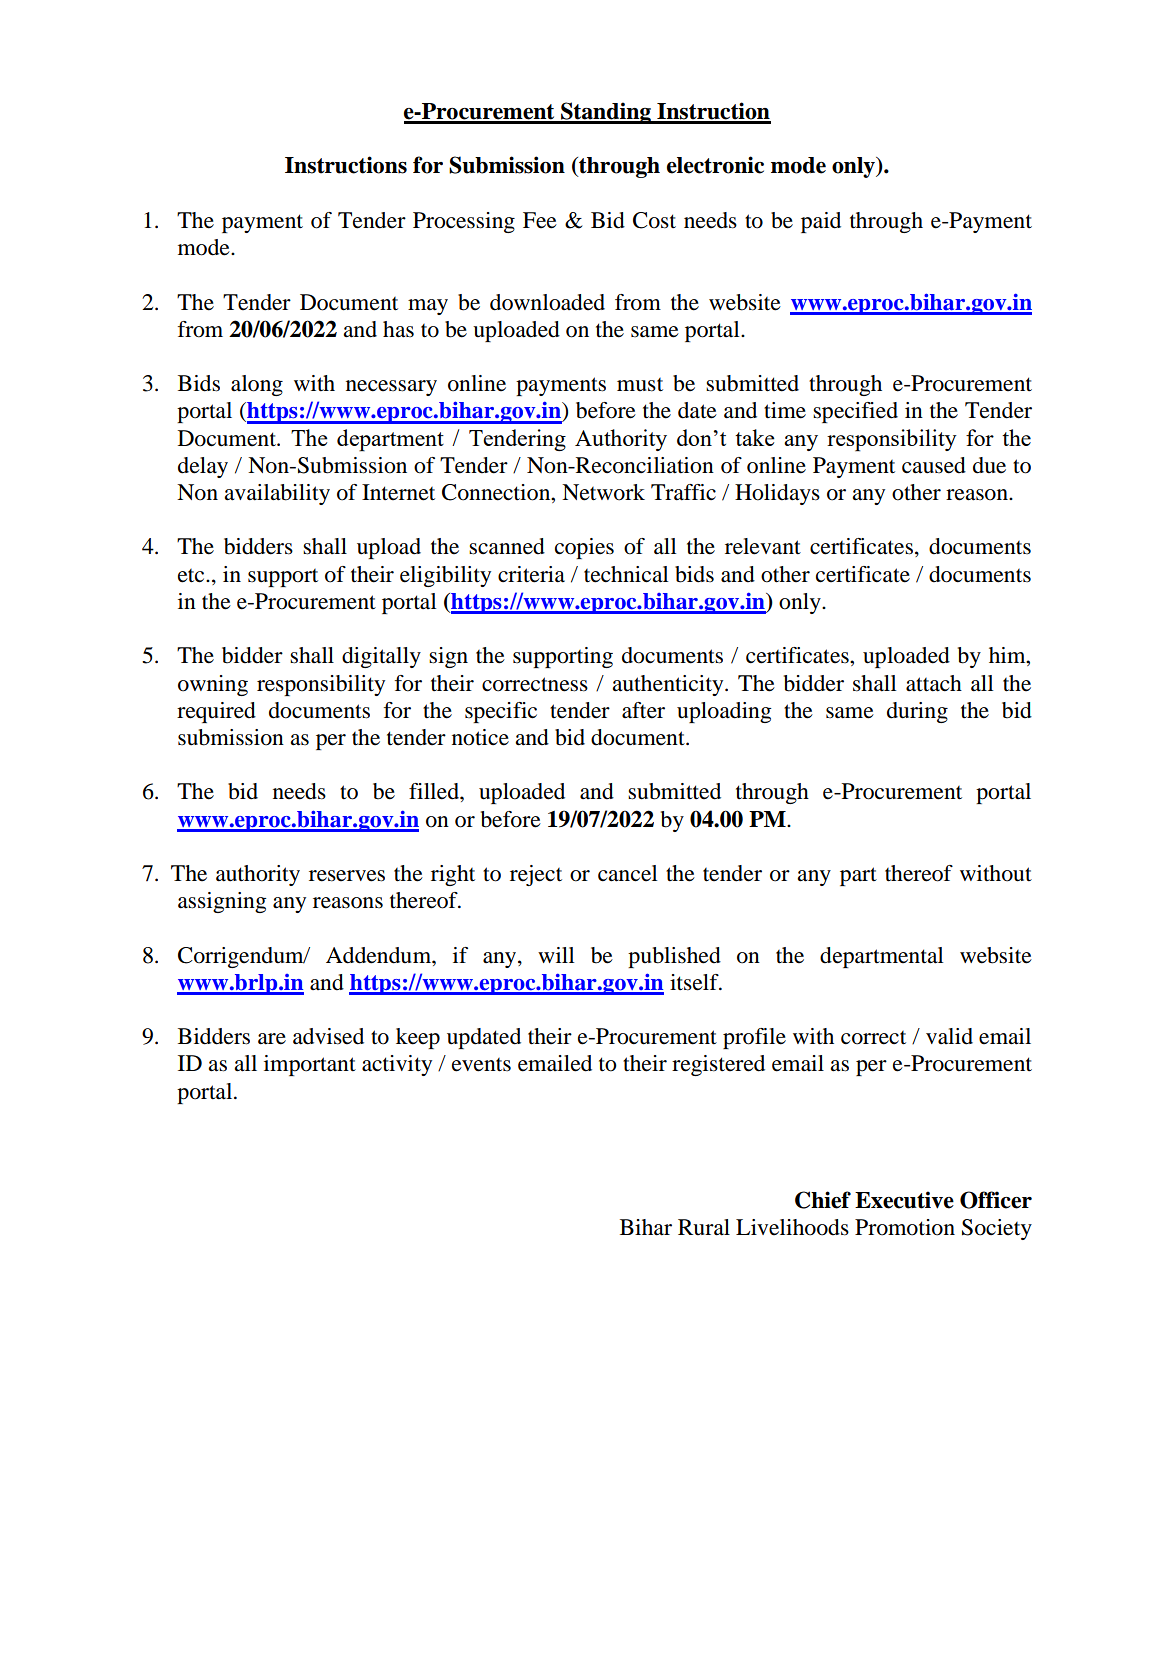 Image resolution: width=1174 pixels, height=1660 pixels. Describe the element at coordinates (606, 113) in the image. I see `Standing` at that location.
